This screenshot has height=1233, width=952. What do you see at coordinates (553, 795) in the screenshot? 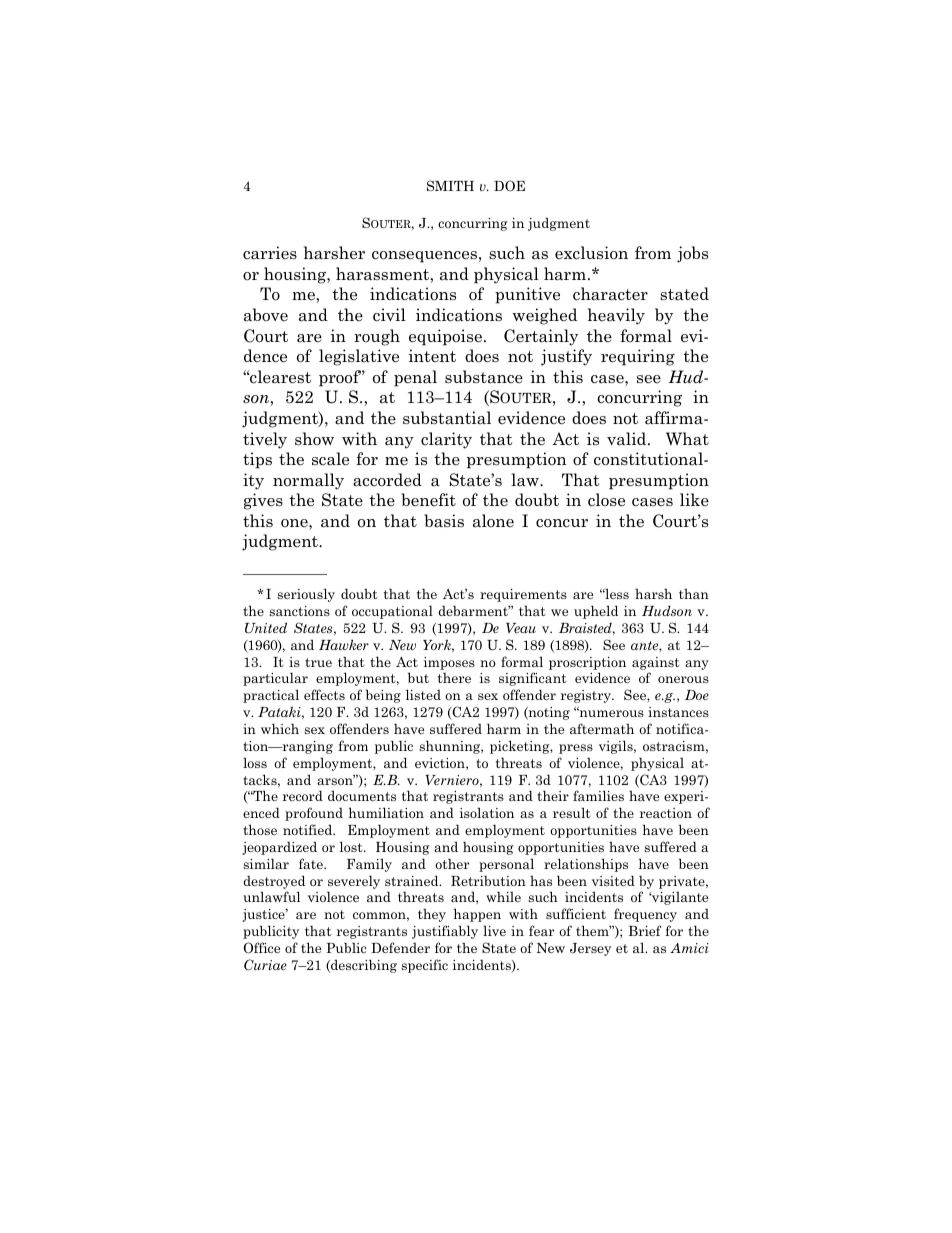
I see `their` at bounding box center [553, 795].
